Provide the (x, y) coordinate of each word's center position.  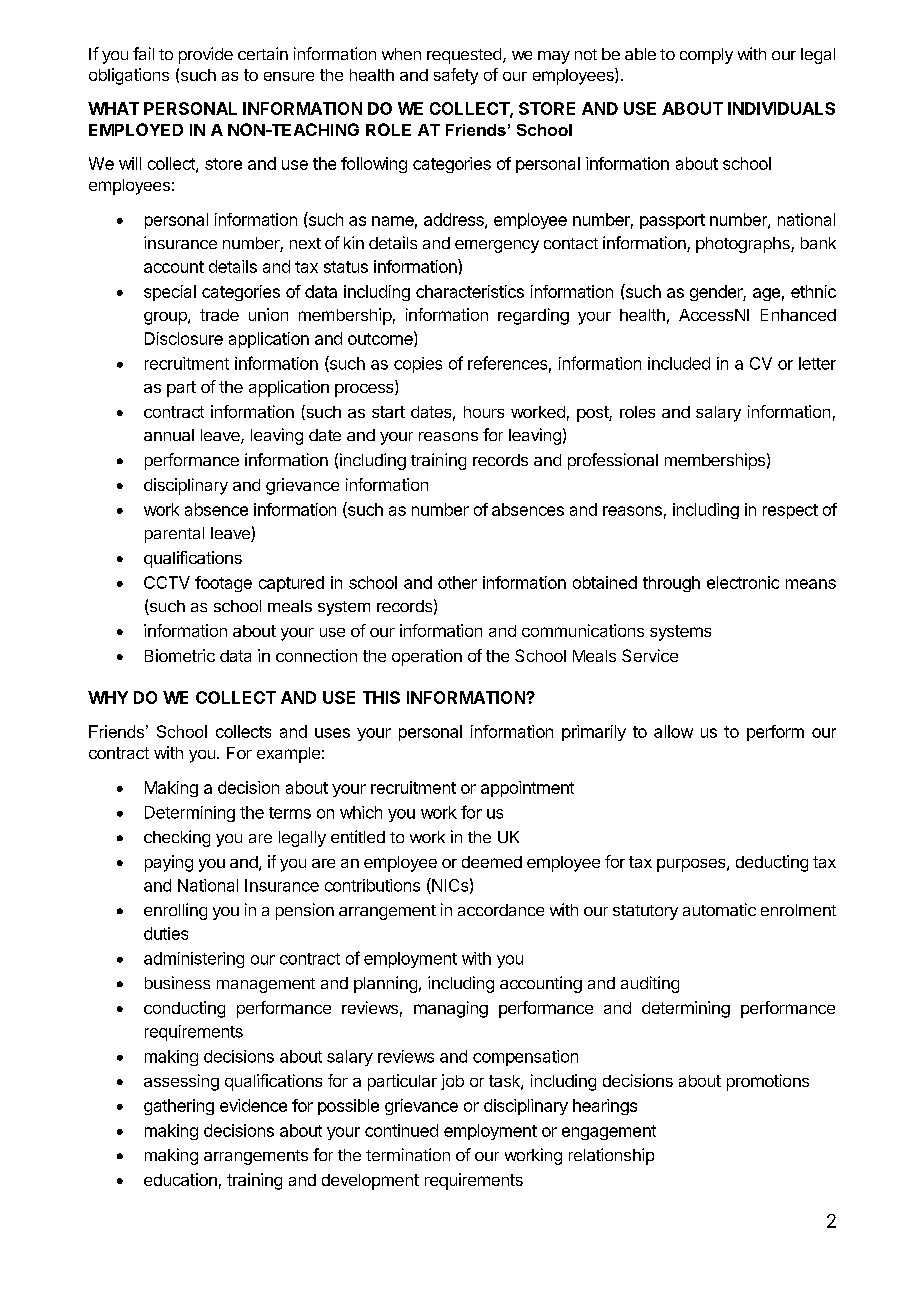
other (457, 582)
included (679, 363)
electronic (743, 582)
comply (706, 56)
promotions (768, 1082)
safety (456, 76)
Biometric (180, 655)
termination (408, 1154)
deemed (492, 862)
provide (206, 55)
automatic (719, 909)
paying (169, 863)
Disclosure (184, 338)
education (180, 1179)
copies (418, 365)
